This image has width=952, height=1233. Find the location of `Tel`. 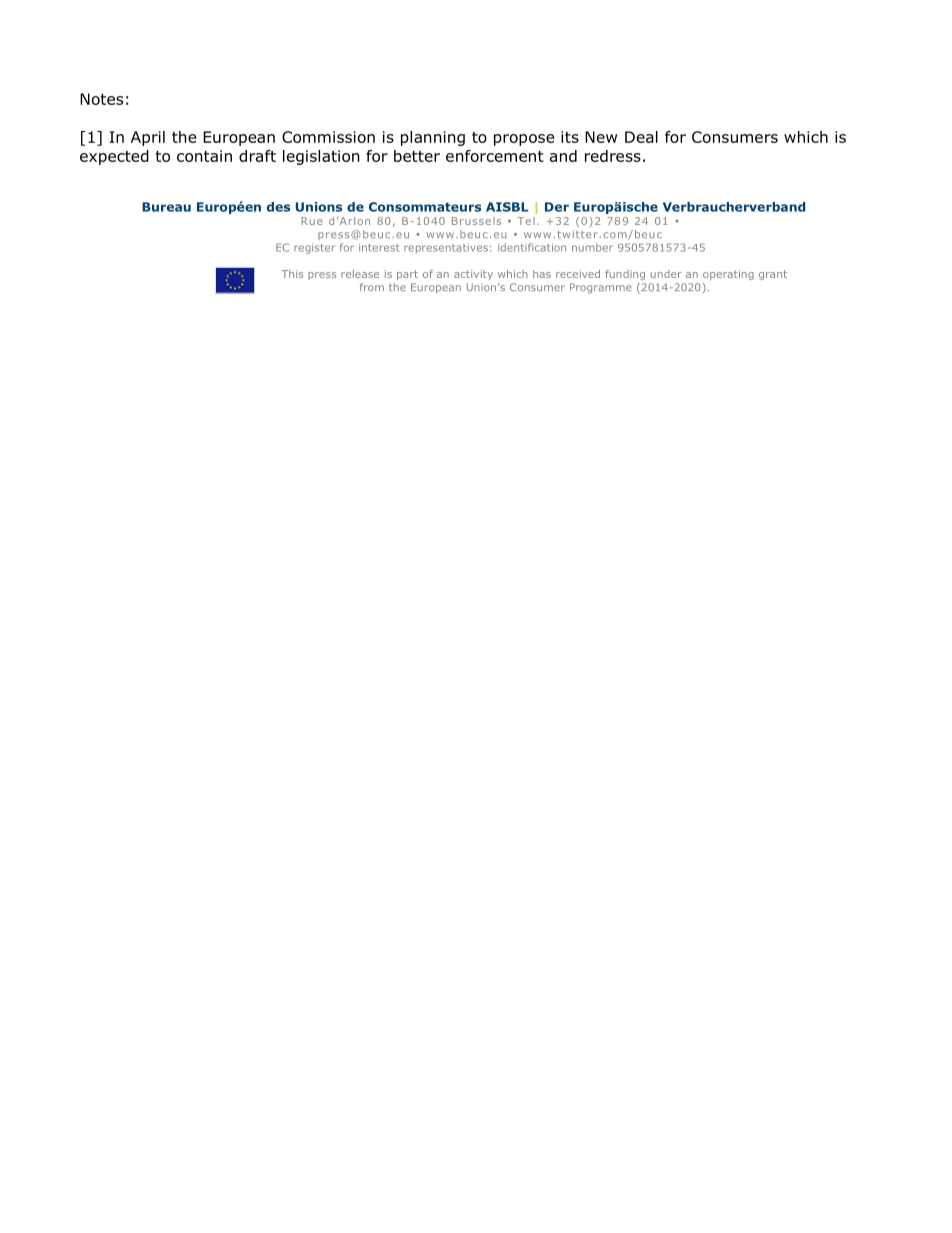

Tel is located at coordinates (526, 221).
